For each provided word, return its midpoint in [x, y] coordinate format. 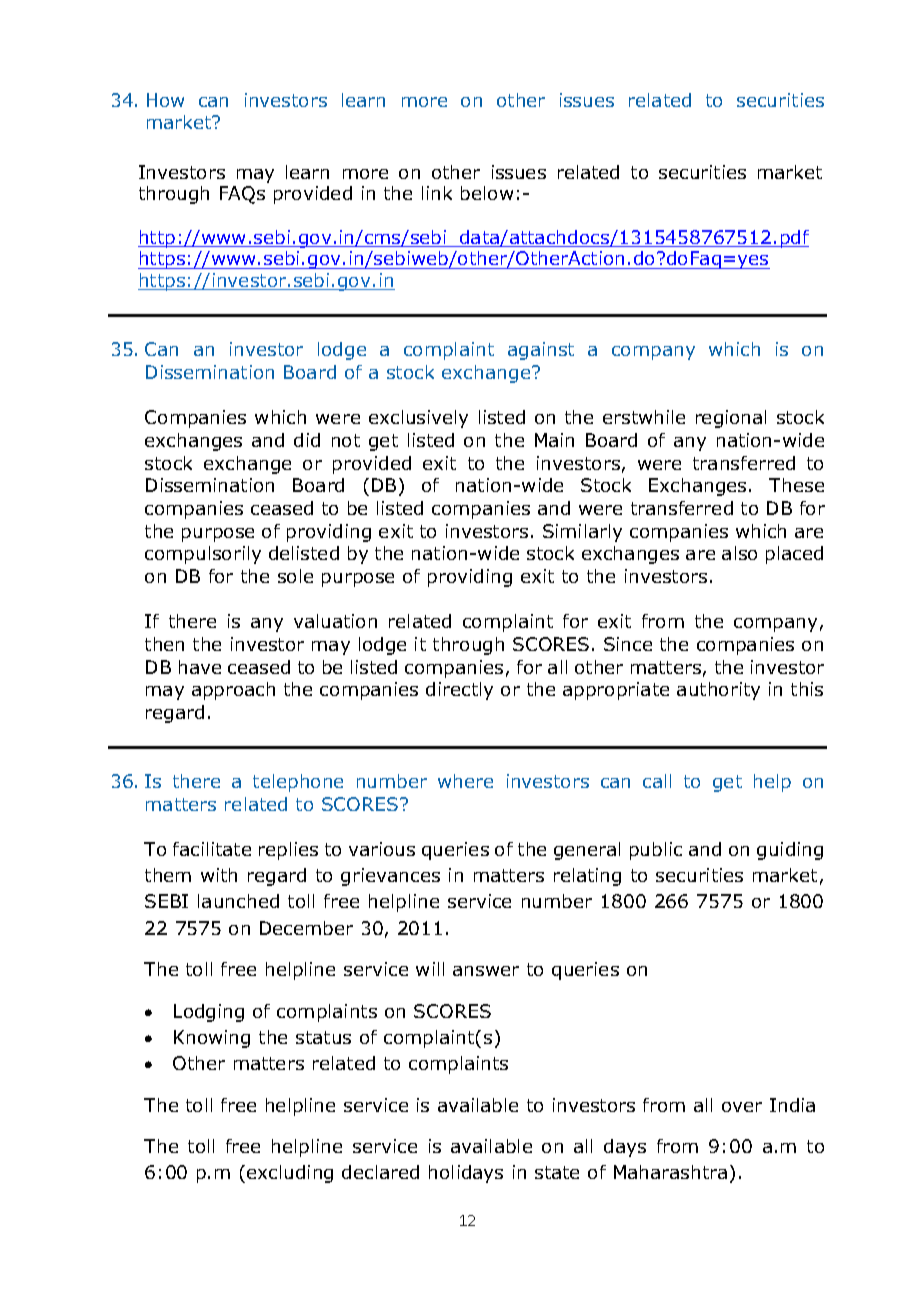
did [307, 440]
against [541, 351]
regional [731, 419]
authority [718, 691]
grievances [390, 877]
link [437, 193]
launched [238, 901]
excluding [290, 1174]
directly [459, 691]
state [557, 1172]
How [165, 100]
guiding [790, 851]
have [200, 667]
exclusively [418, 419]
